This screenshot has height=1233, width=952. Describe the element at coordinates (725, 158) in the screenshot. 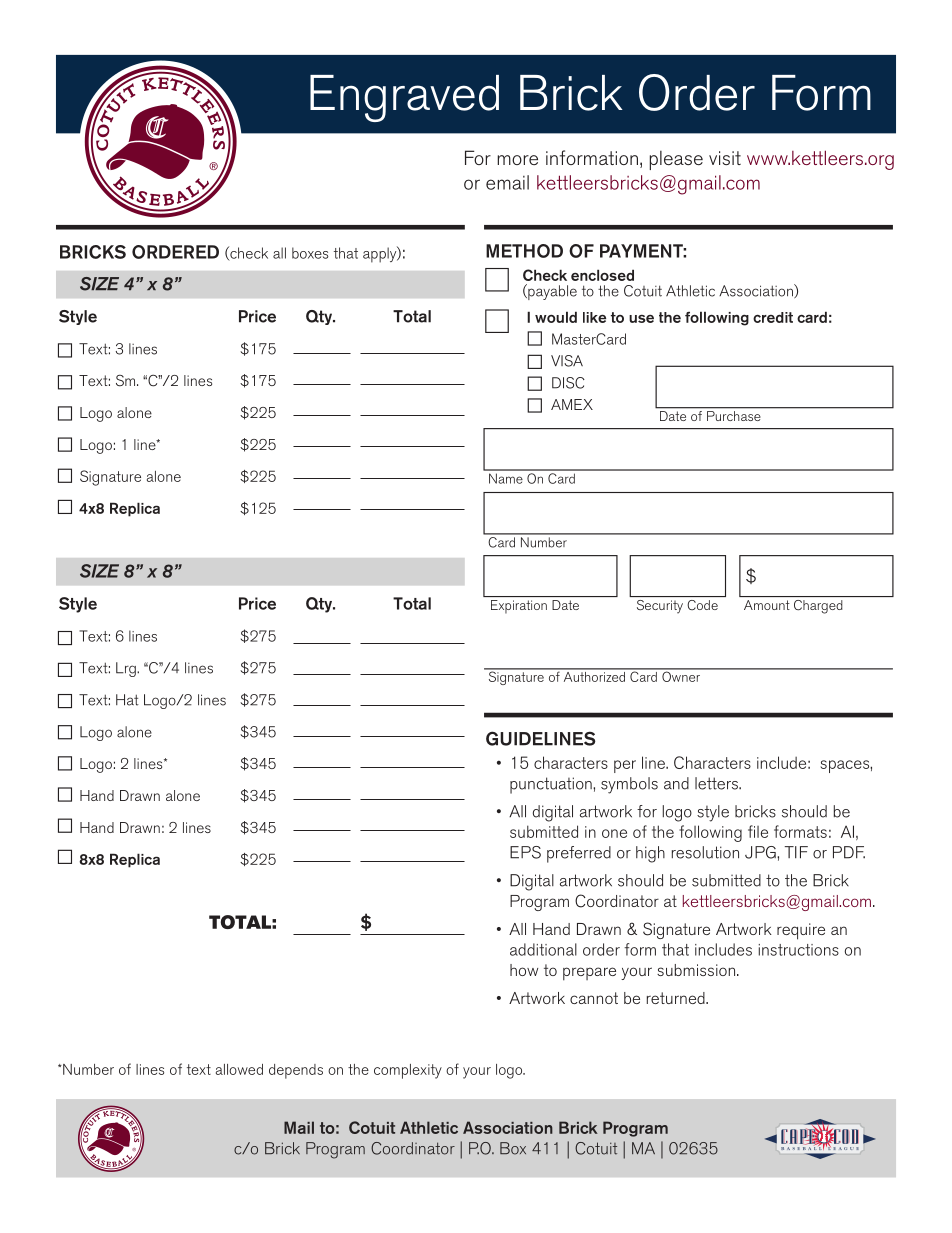

I see `visit` at that location.
